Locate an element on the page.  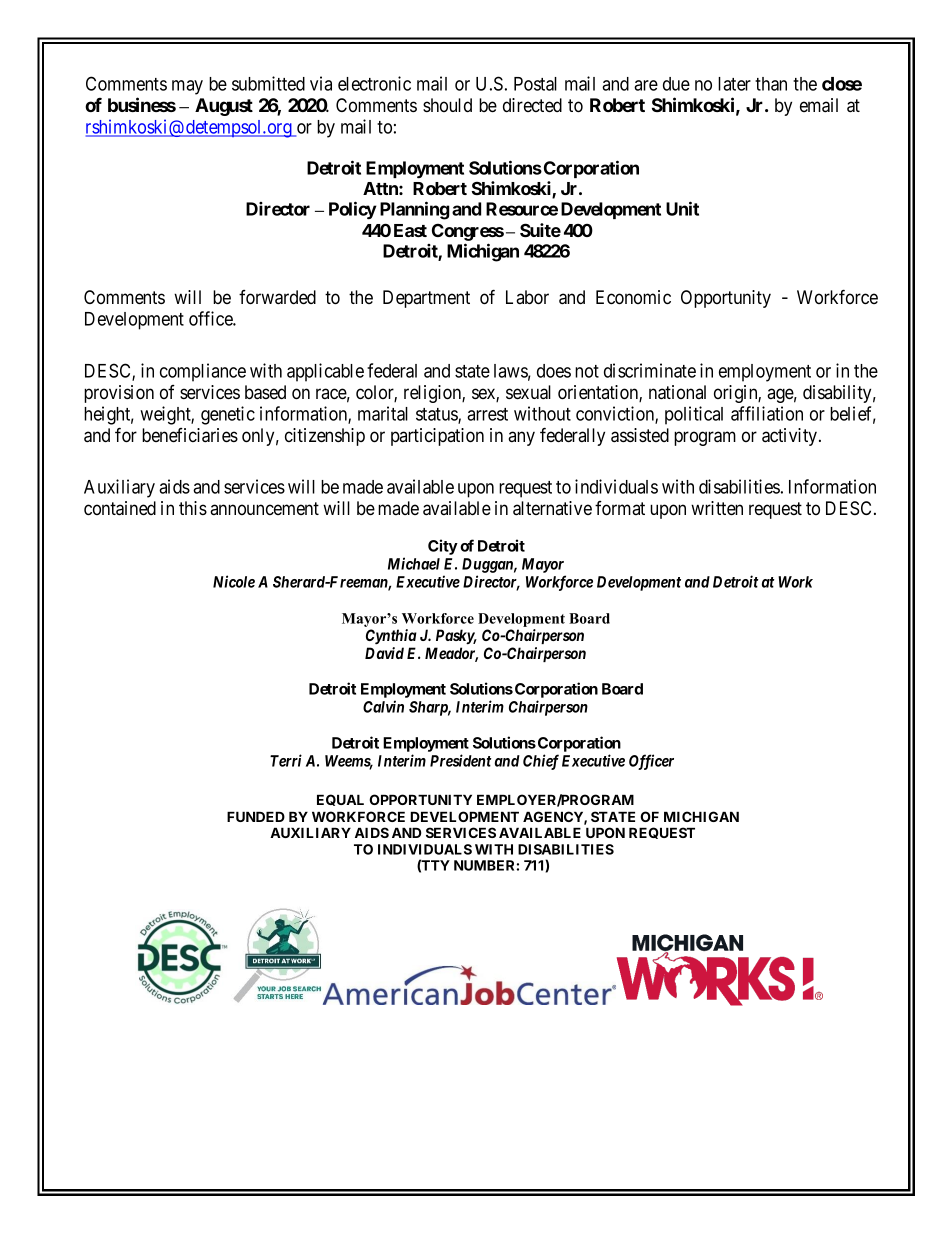
beneficiaries is located at coordinates (190, 435).
